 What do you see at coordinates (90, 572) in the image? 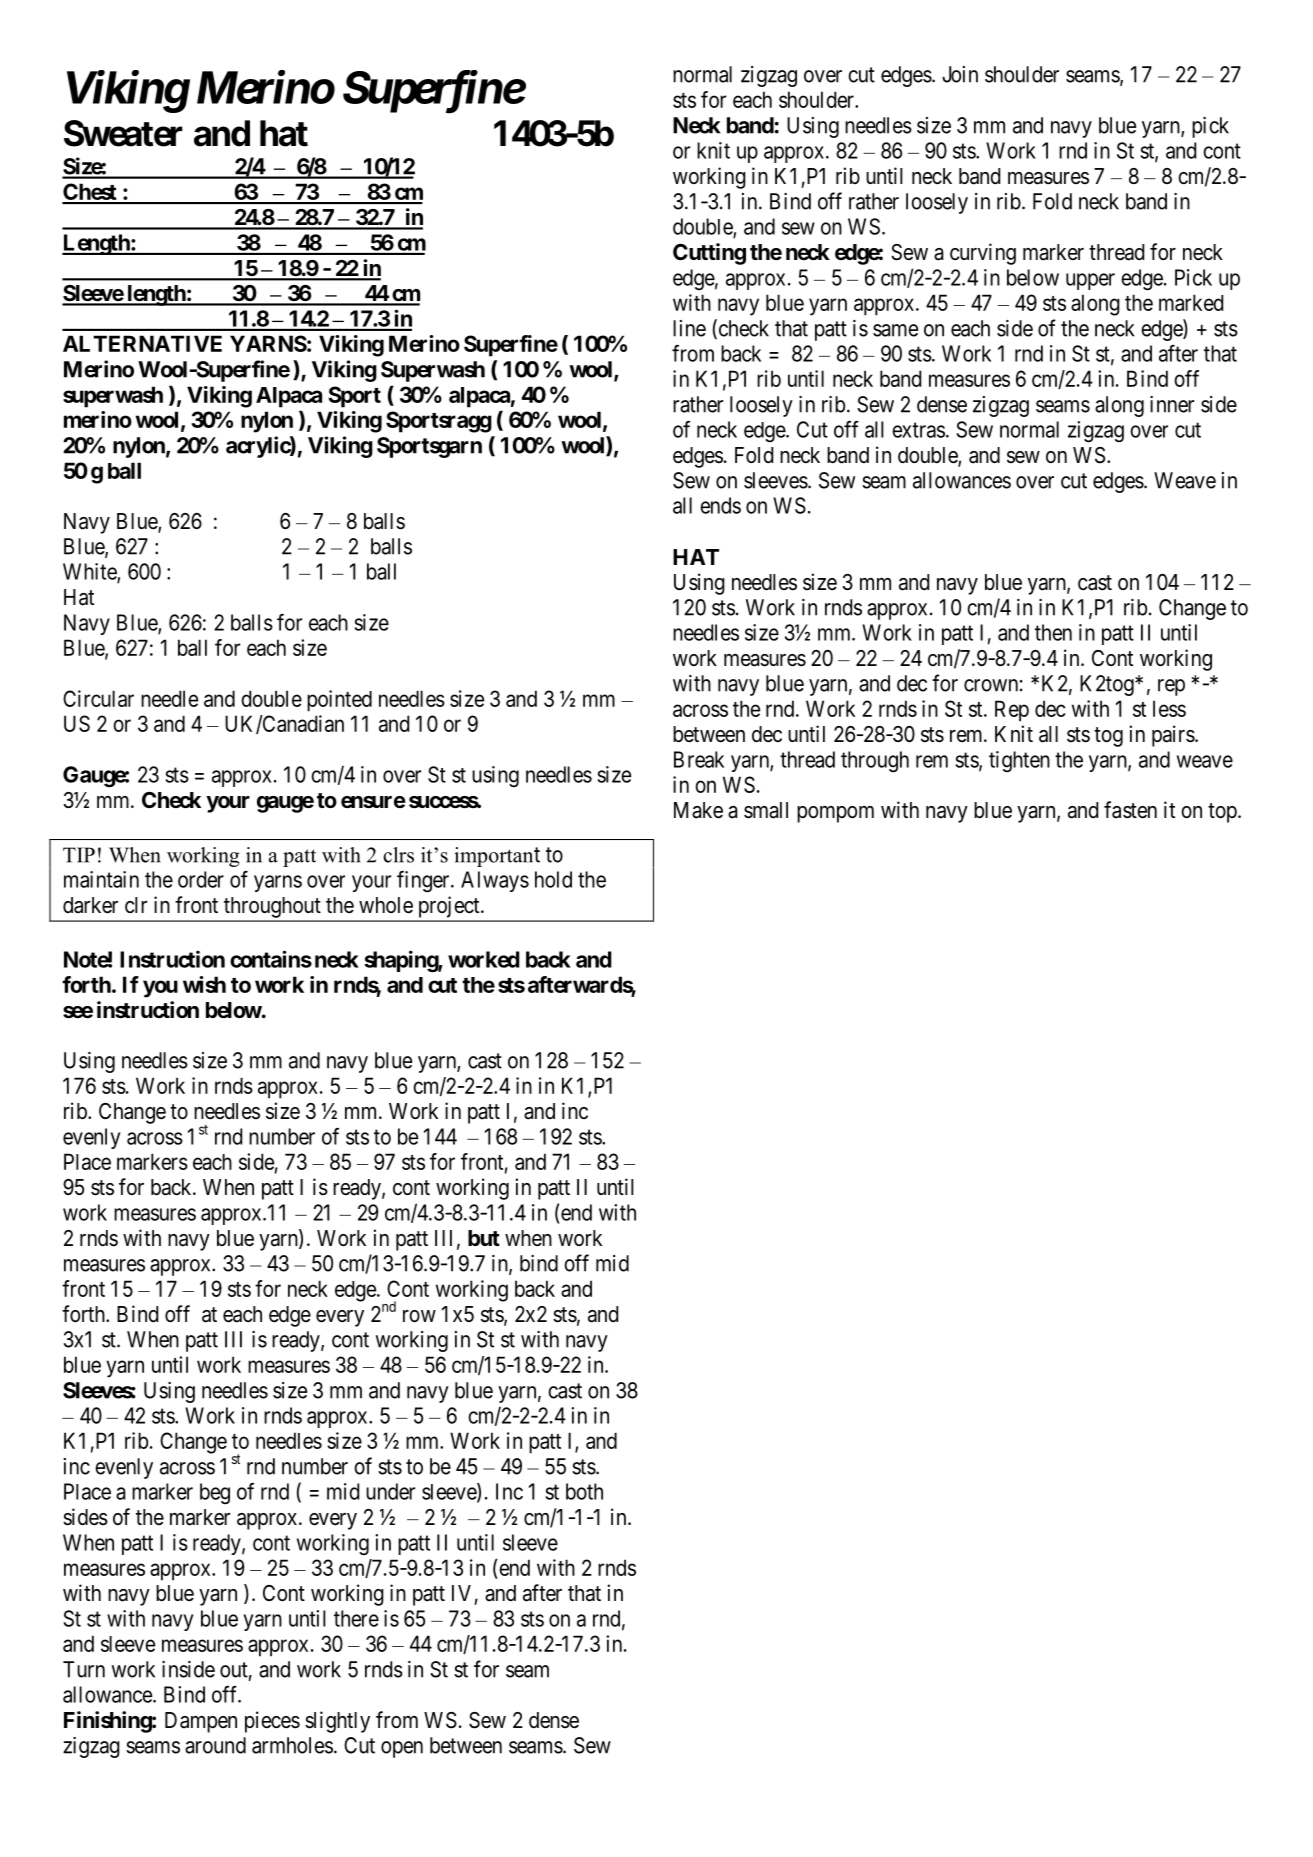
I see `White` at bounding box center [90, 572].
